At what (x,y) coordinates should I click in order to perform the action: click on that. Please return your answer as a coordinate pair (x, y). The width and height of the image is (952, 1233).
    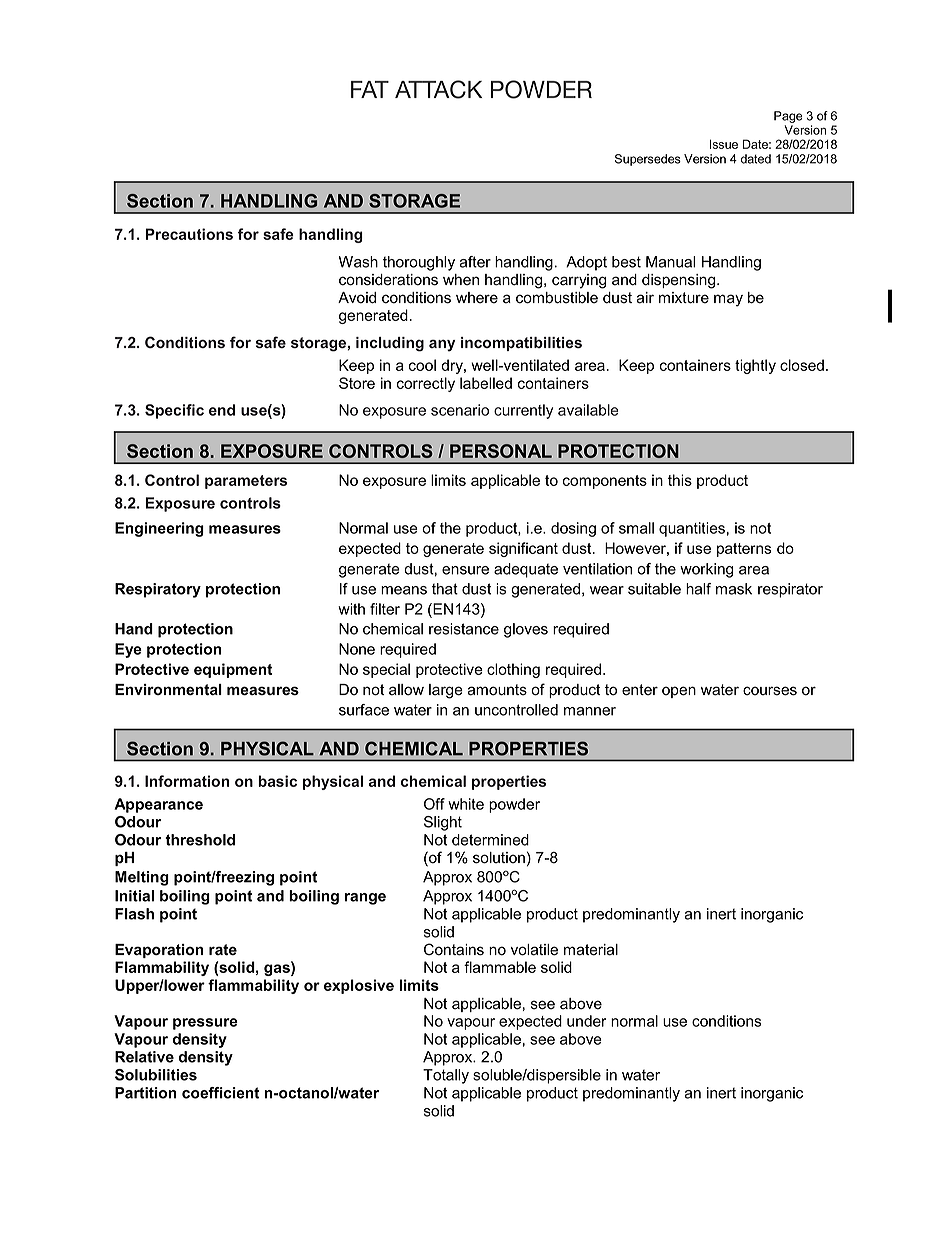
    Looking at the image, I should click on (445, 589).
